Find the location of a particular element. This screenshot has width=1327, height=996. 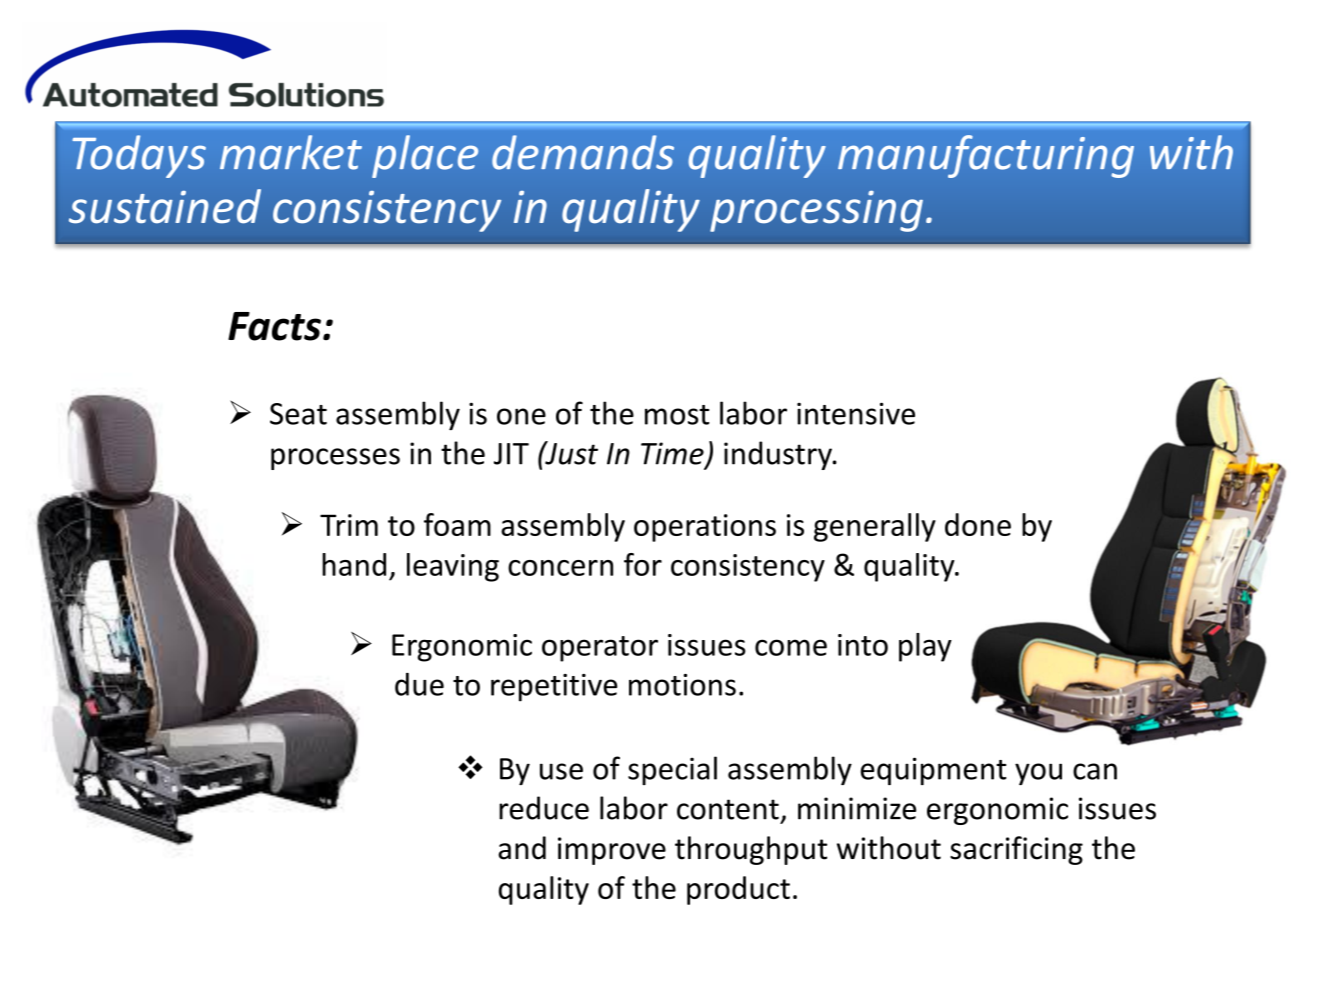

operator is located at coordinates (600, 649).
